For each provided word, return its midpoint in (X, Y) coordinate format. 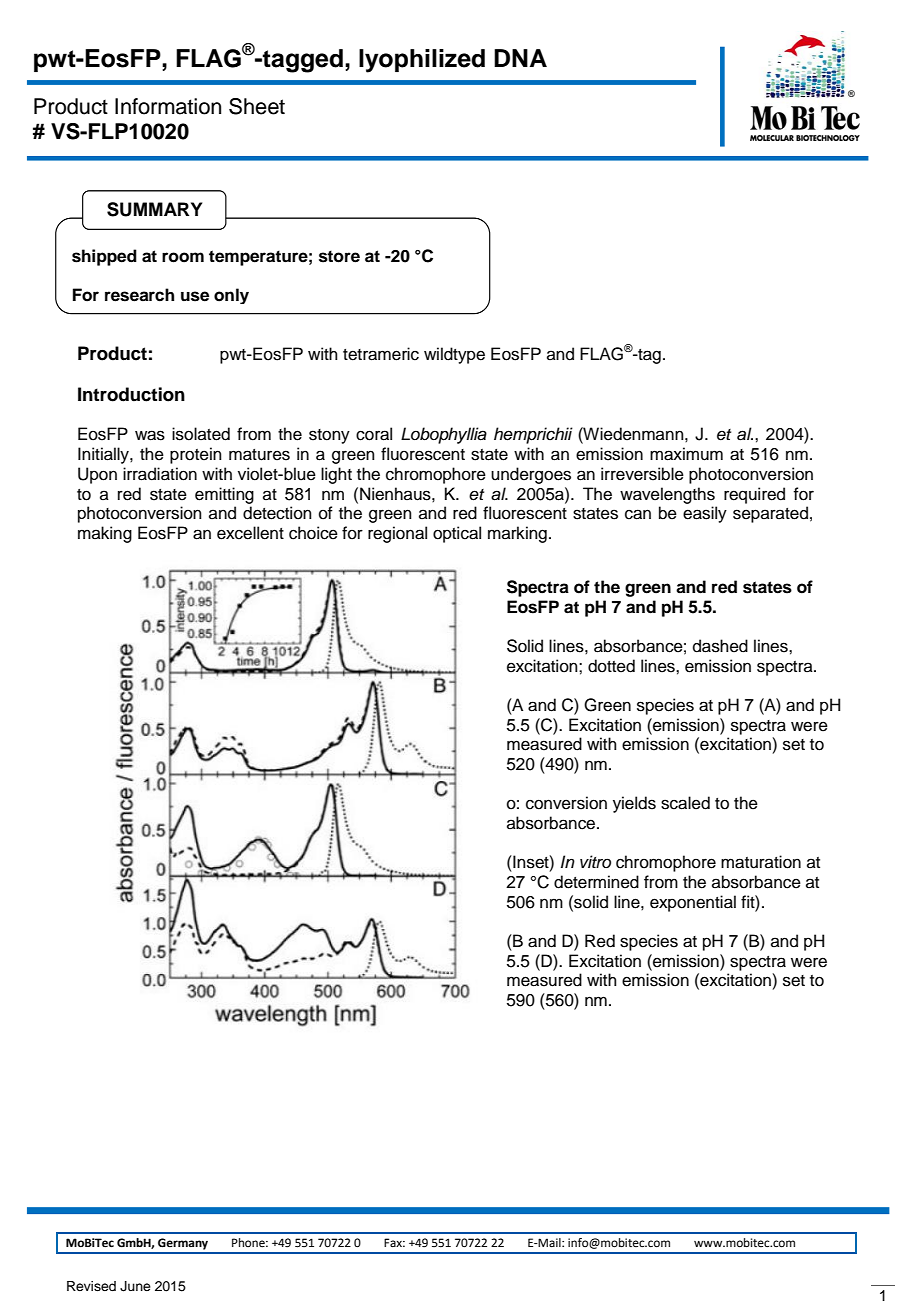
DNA (520, 58)
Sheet (257, 106)
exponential (693, 903)
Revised (91, 1286)
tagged (302, 61)
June (135, 1286)
